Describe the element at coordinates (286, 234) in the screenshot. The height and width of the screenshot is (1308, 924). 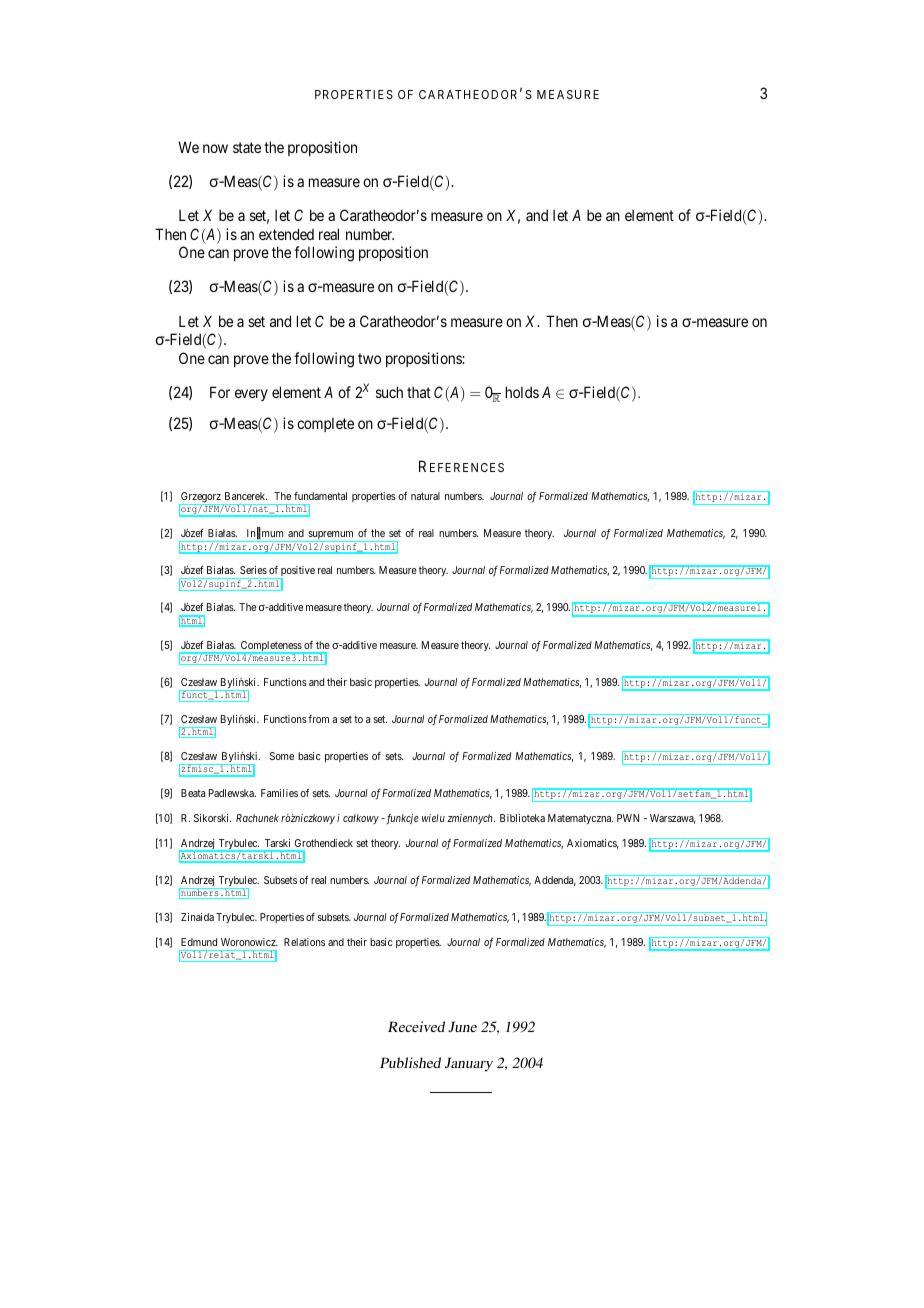
I see `extended` at that location.
